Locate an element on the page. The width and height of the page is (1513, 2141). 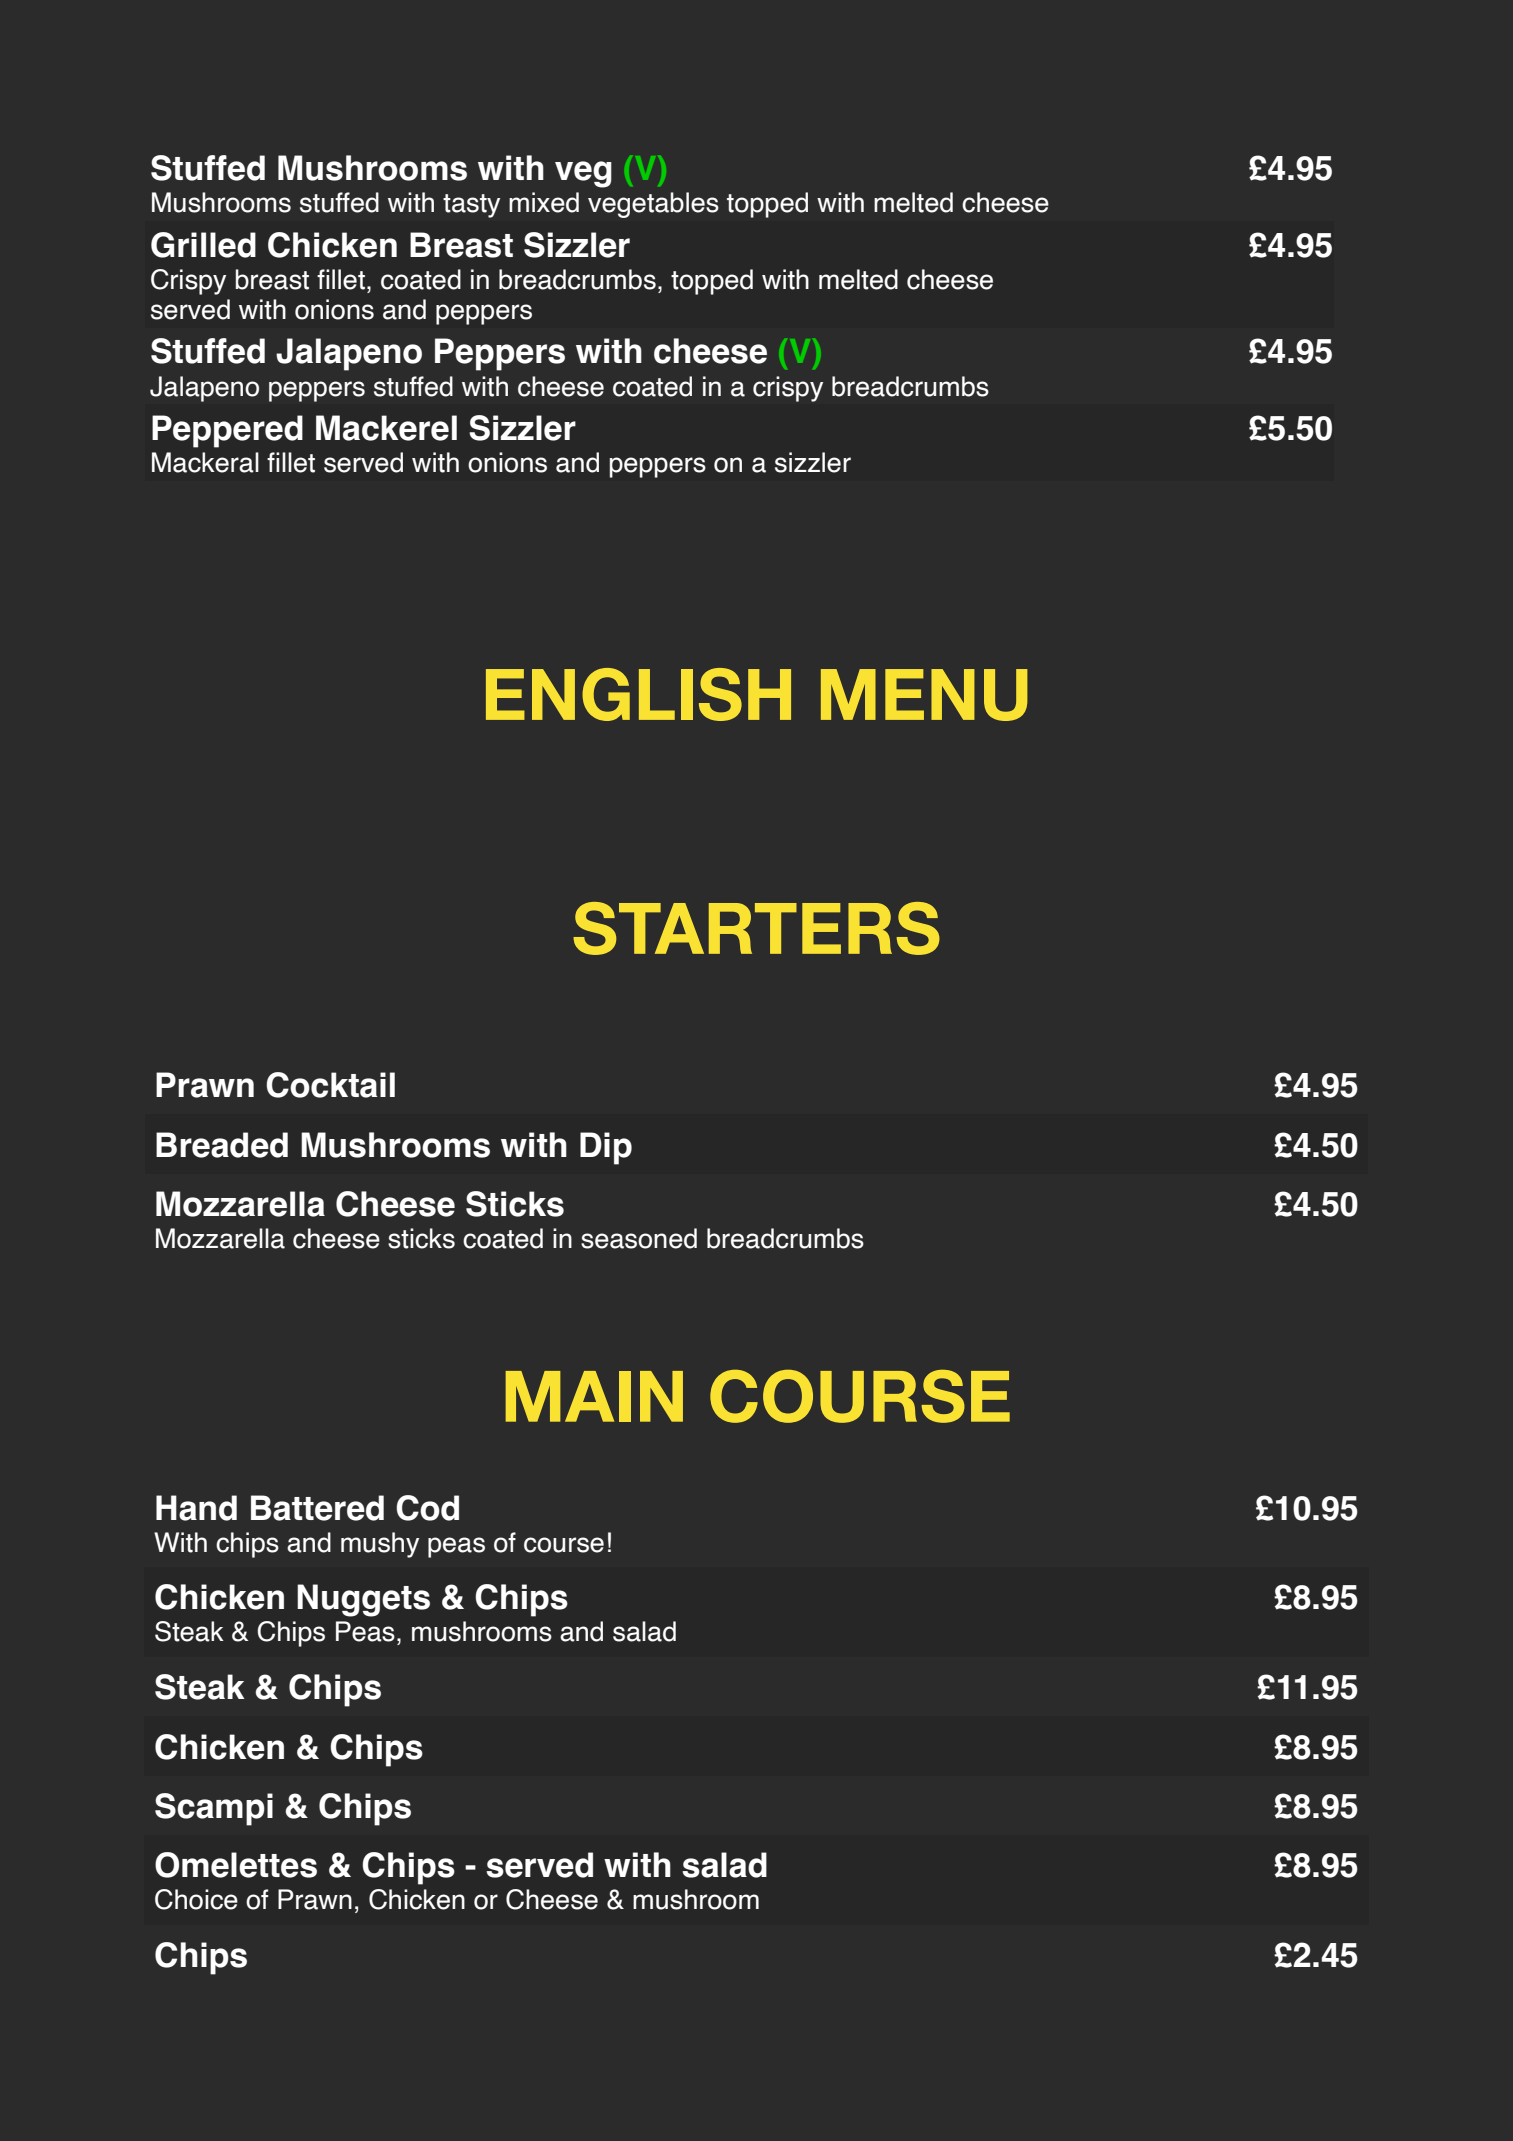
vegetables is located at coordinates (653, 205).
